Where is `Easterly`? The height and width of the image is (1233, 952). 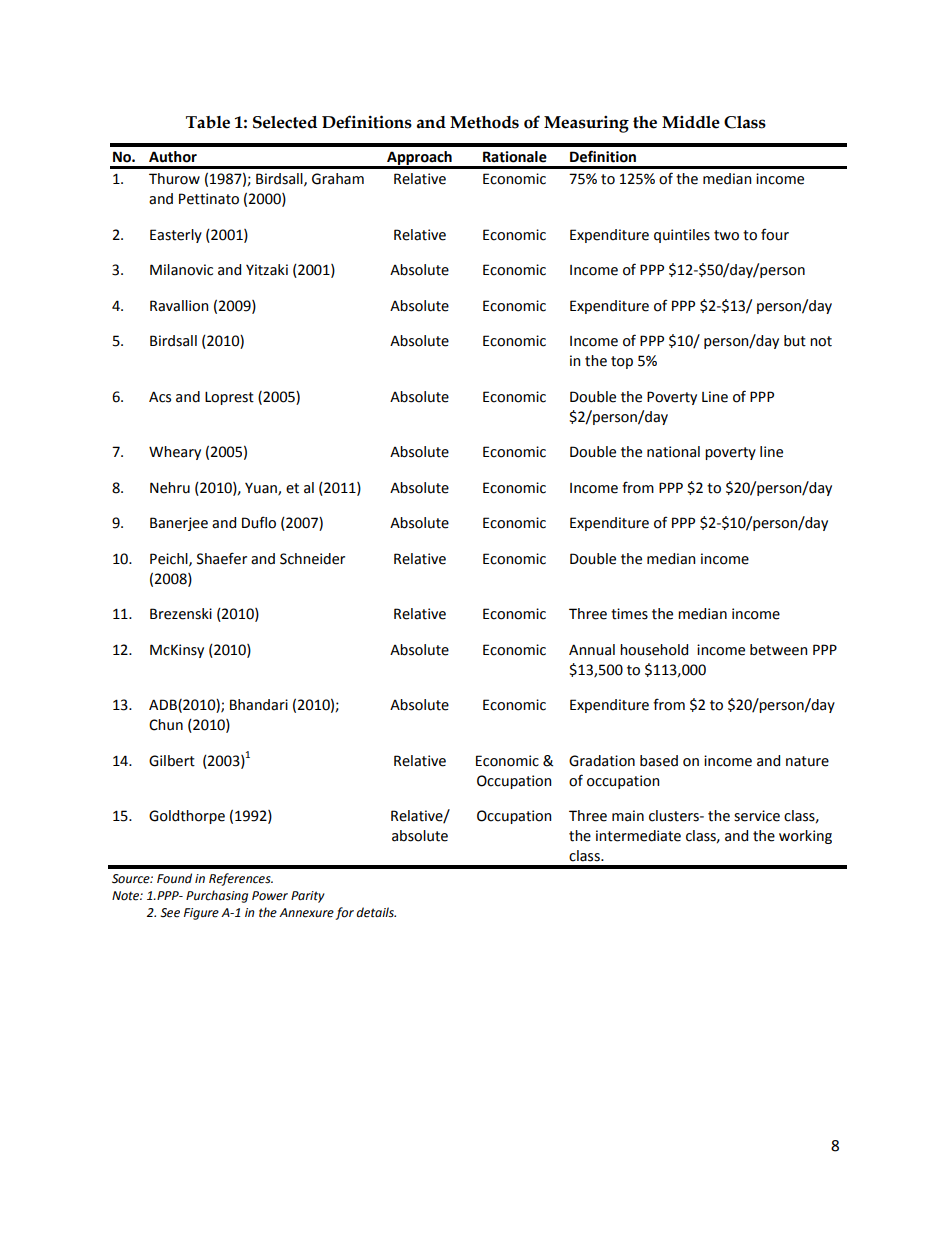 Easterly is located at coordinates (176, 236).
